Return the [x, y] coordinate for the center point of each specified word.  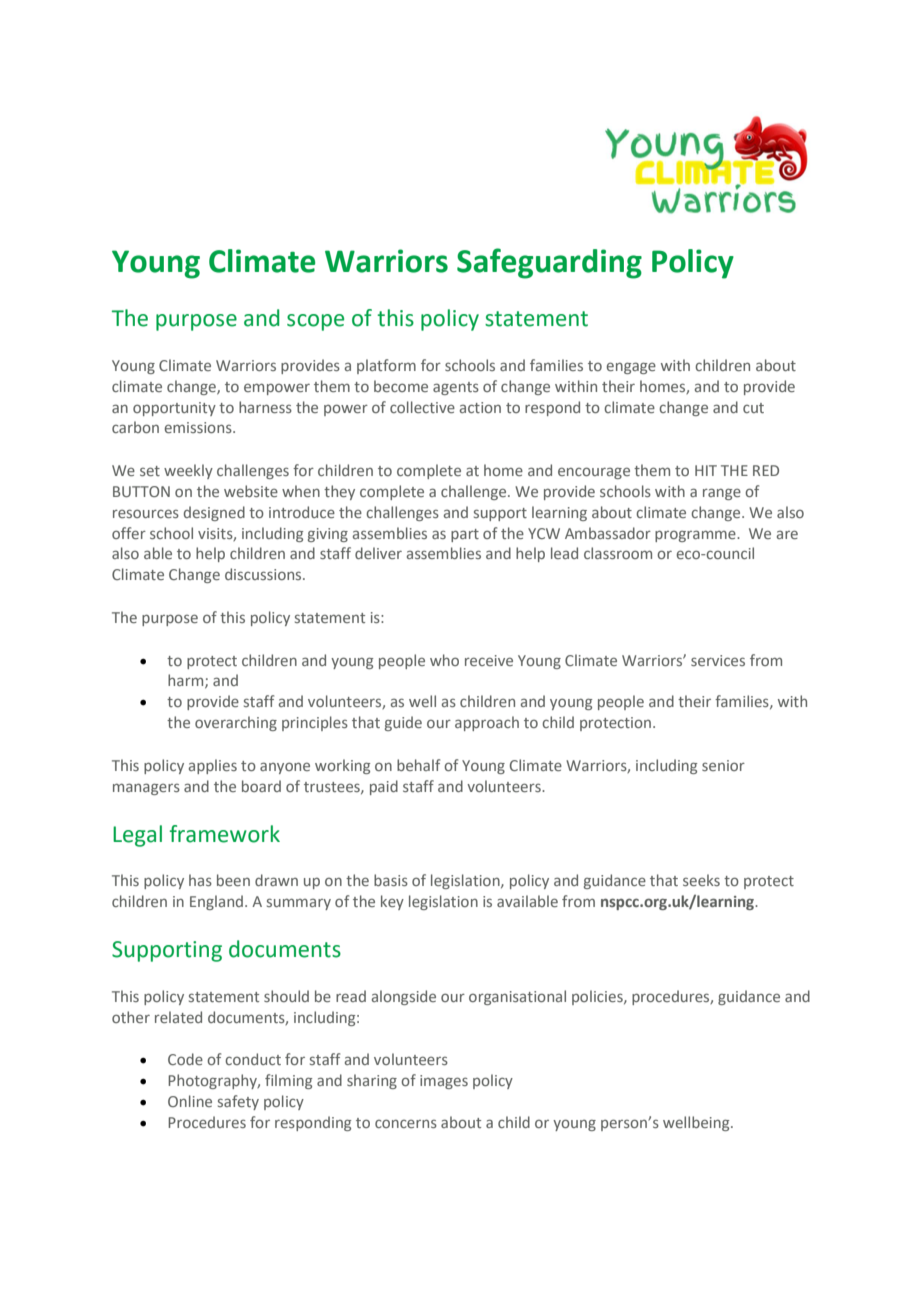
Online [190, 1101]
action [480, 407]
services [718, 660]
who [444, 660]
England [216, 902]
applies [213, 766]
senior [723, 765]
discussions [264, 574]
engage [631, 368]
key [392, 902]
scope [315, 322]
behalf [418, 765]
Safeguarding [549, 263]
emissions [199, 427]
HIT [706, 470]
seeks [701, 880]
